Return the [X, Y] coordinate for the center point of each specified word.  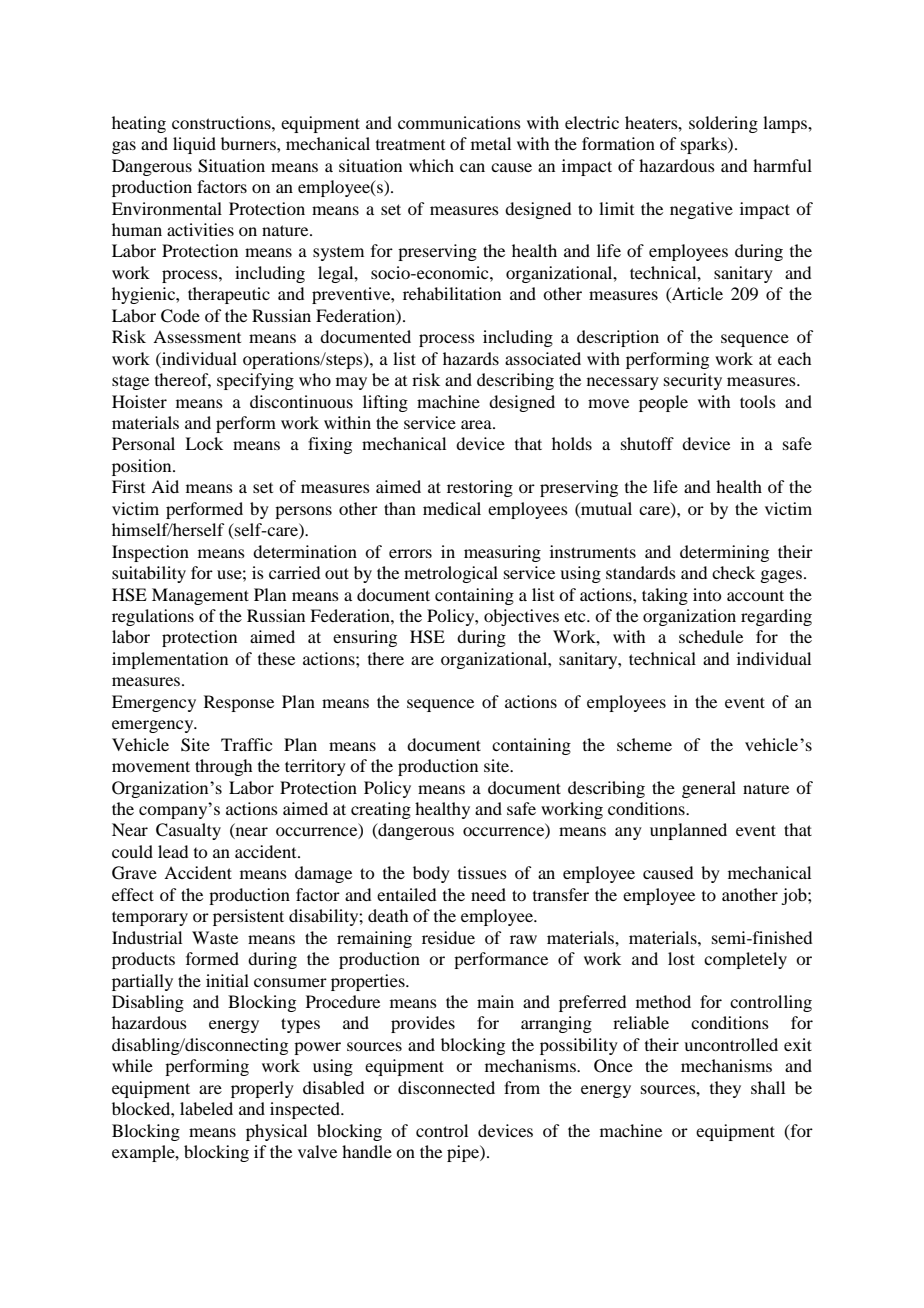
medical [452, 508]
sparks [705, 145]
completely [745, 960]
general [709, 789]
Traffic [246, 744]
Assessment [197, 336]
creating [381, 810]
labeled [206, 1108]
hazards [471, 358]
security [693, 381]
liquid [194, 145]
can [472, 167]
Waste [215, 937]
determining [724, 553]
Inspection [150, 553]
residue [448, 937]
